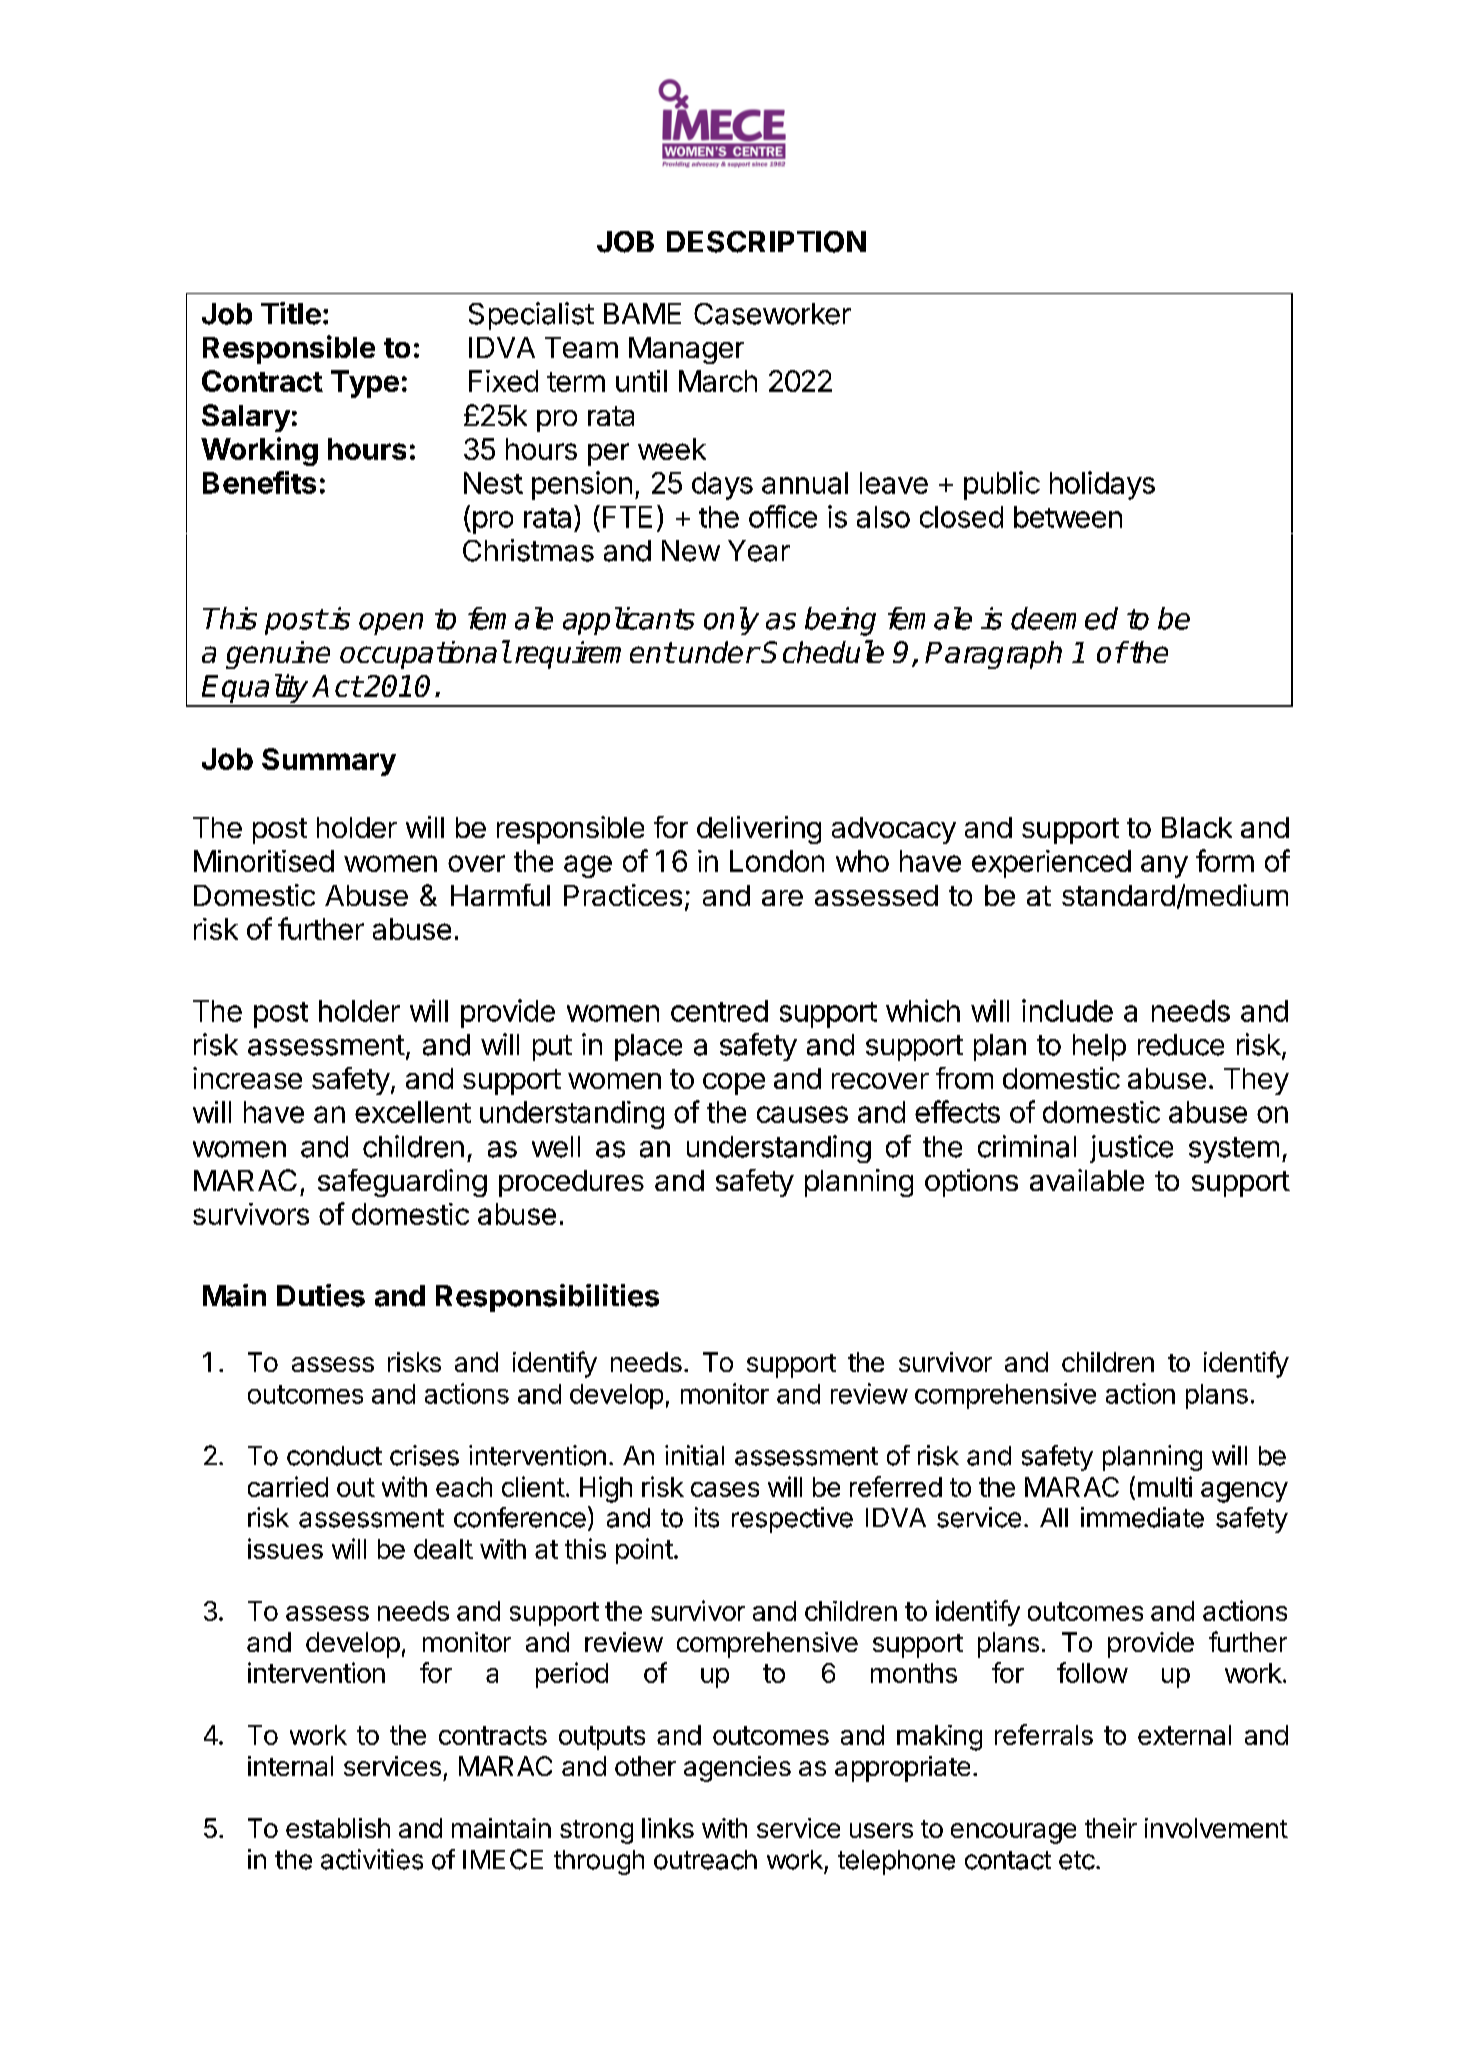  What do you see at coordinates (413, 1112) in the screenshot?
I see `excellent` at bounding box center [413, 1112].
